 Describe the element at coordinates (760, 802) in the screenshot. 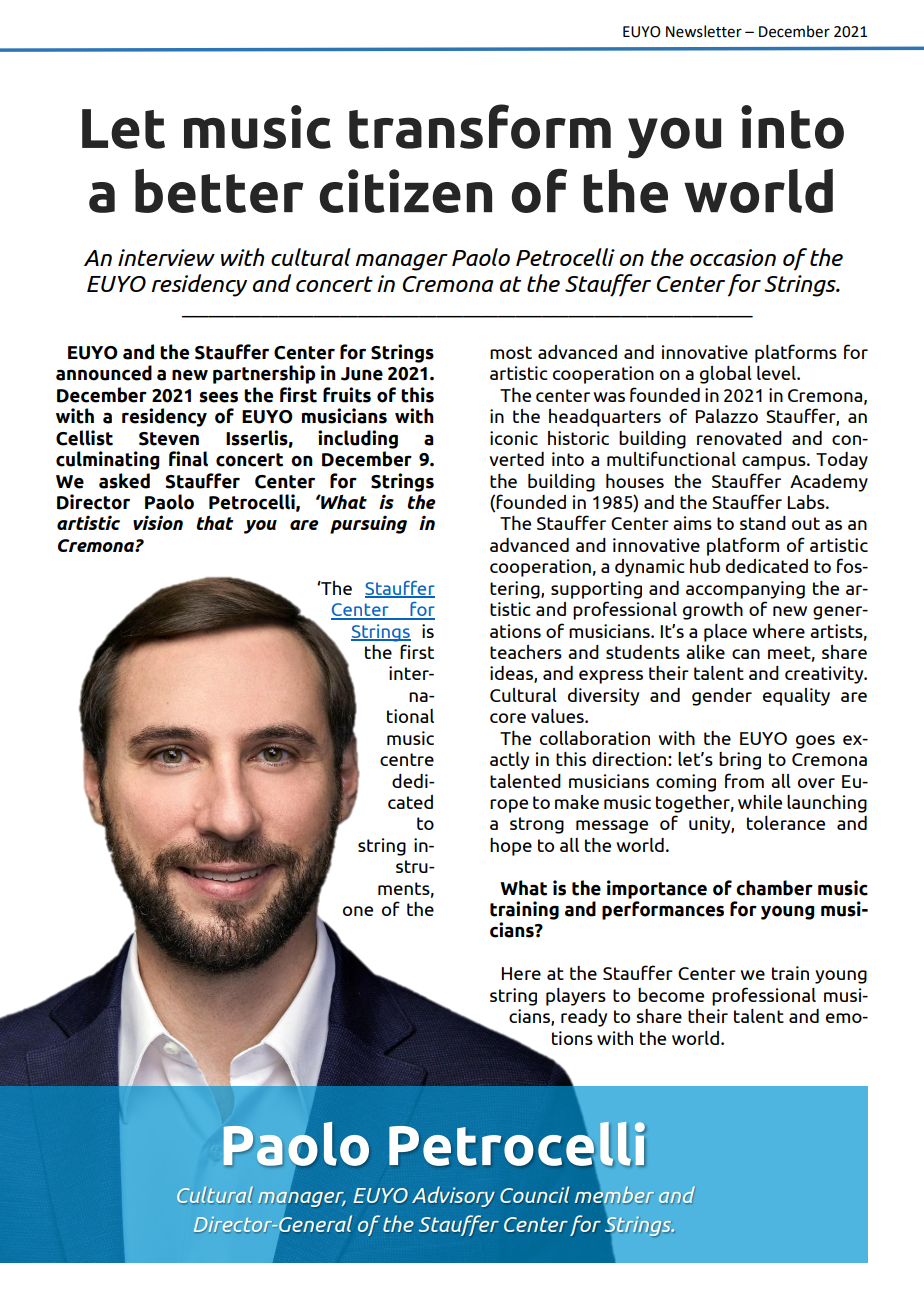

I see `while` at that location.
